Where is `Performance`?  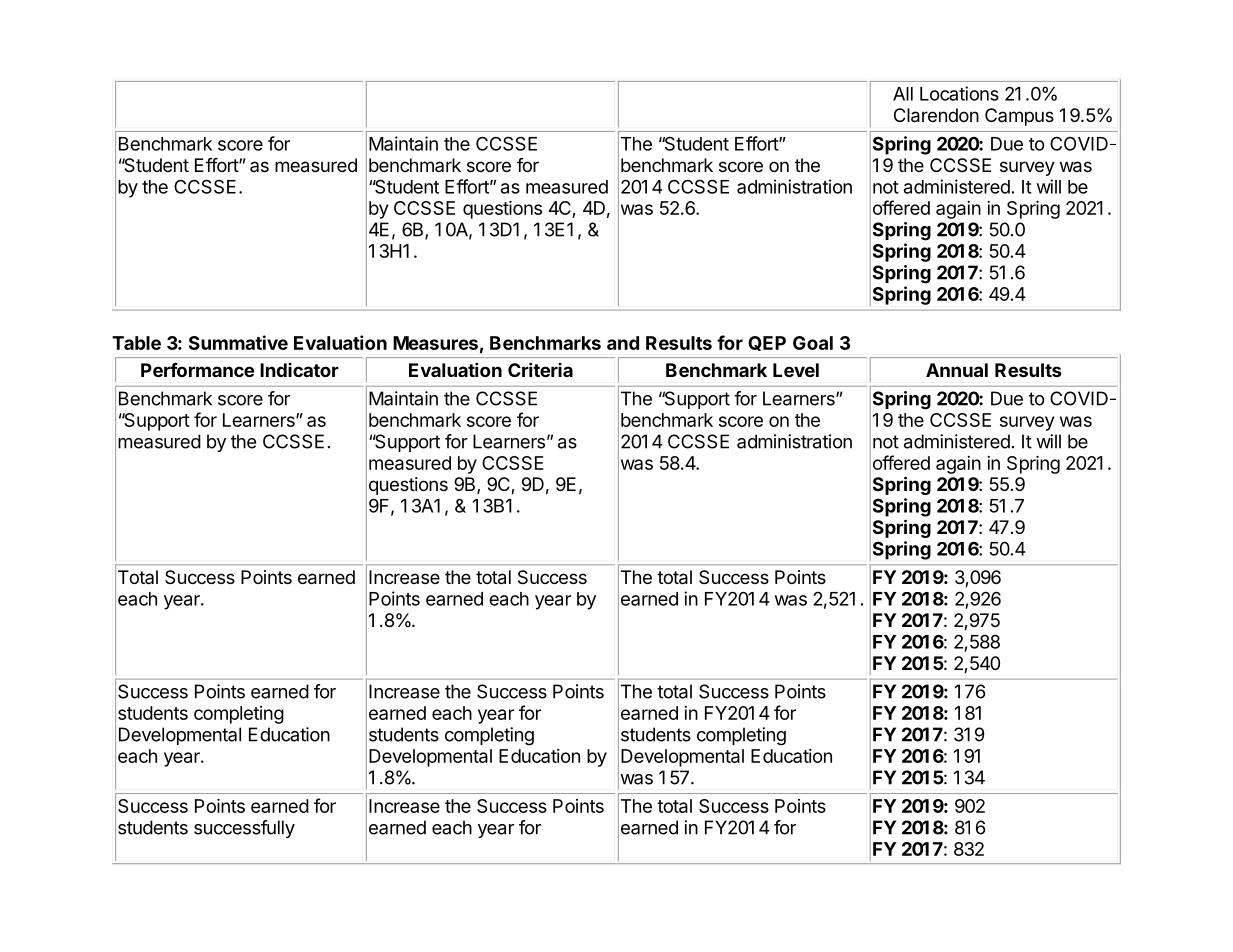
Performance is located at coordinates (197, 370).
